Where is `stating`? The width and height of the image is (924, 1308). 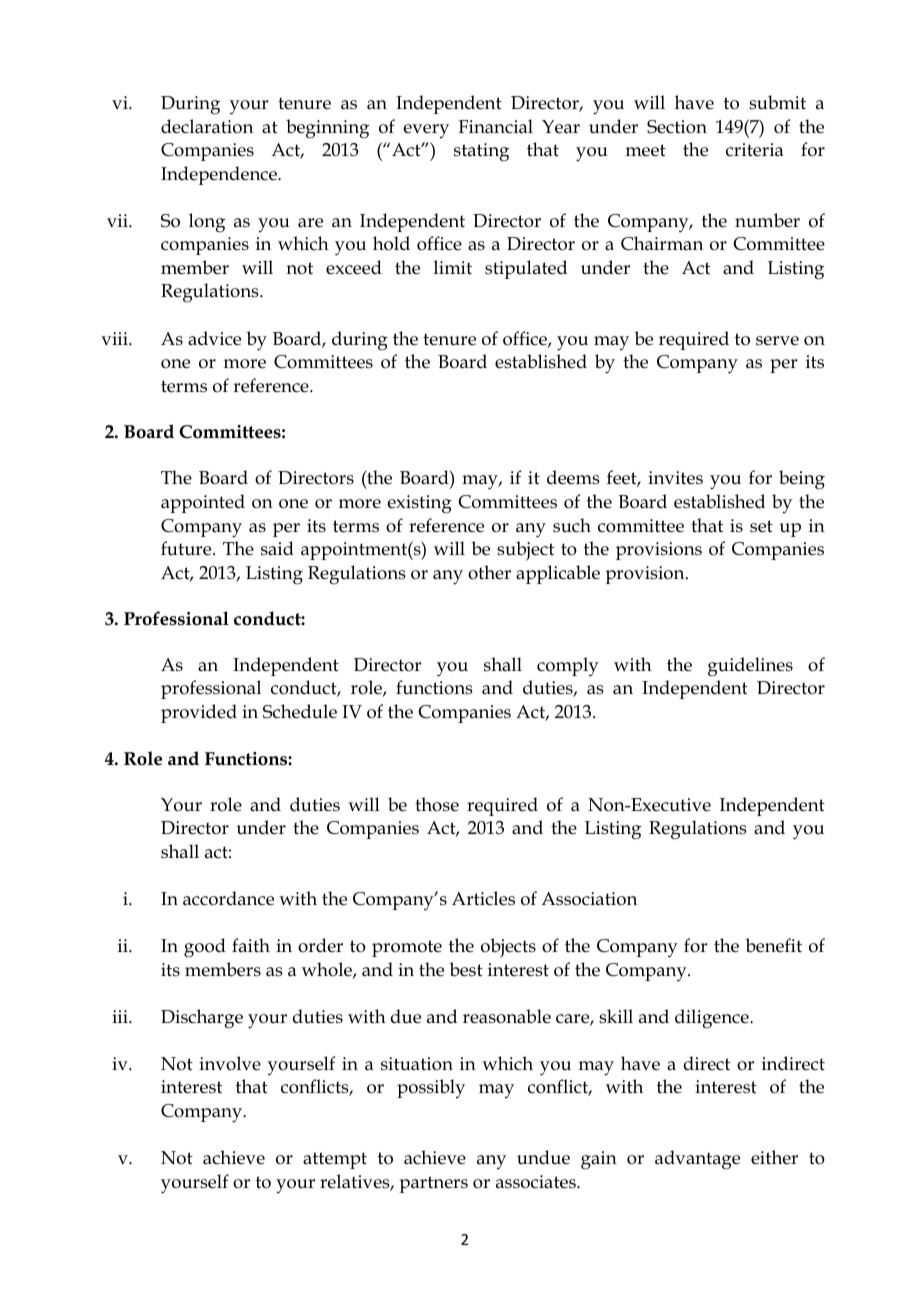
stating is located at coordinates (481, 152).
